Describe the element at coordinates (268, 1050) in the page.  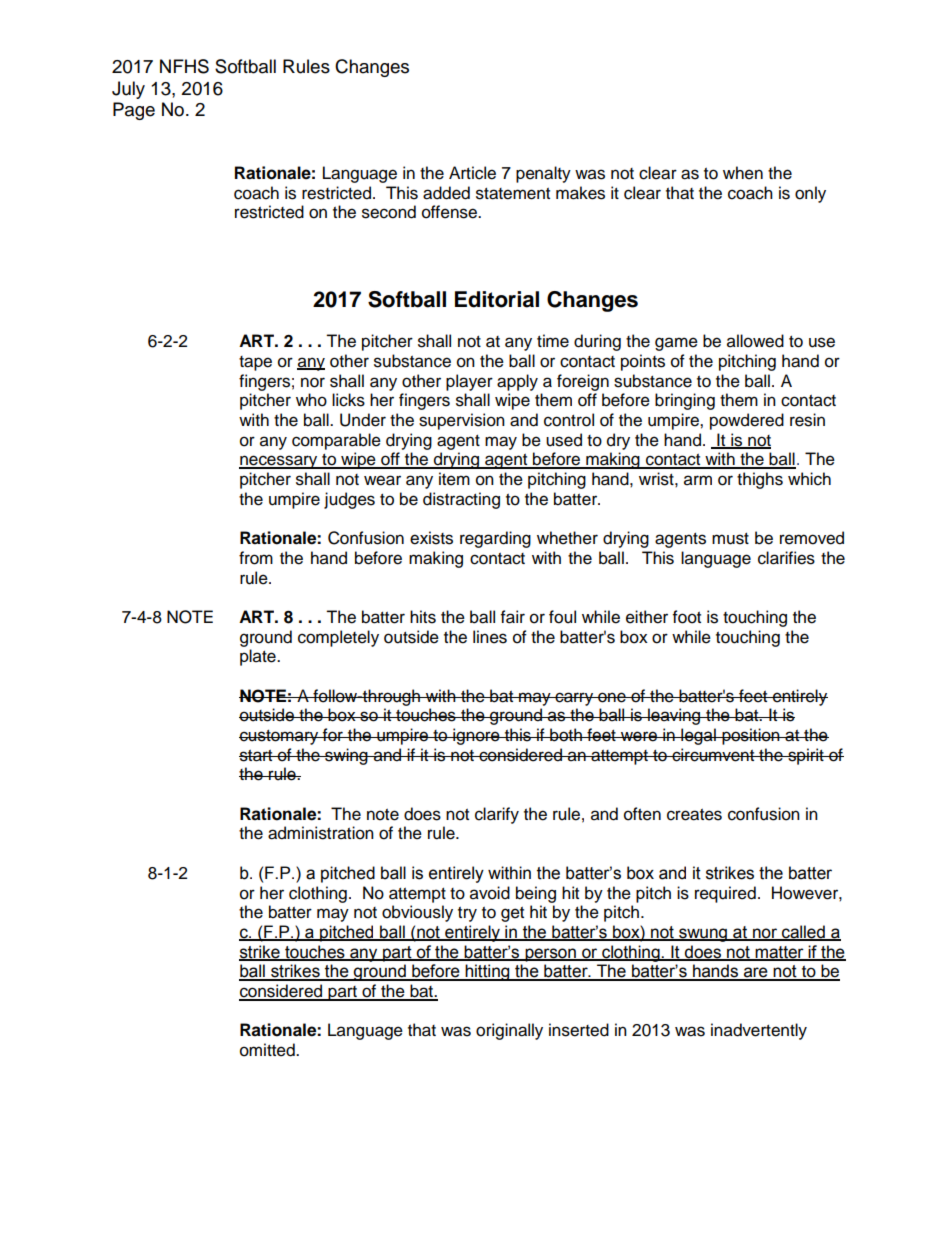
I see `omitted` at that location.
